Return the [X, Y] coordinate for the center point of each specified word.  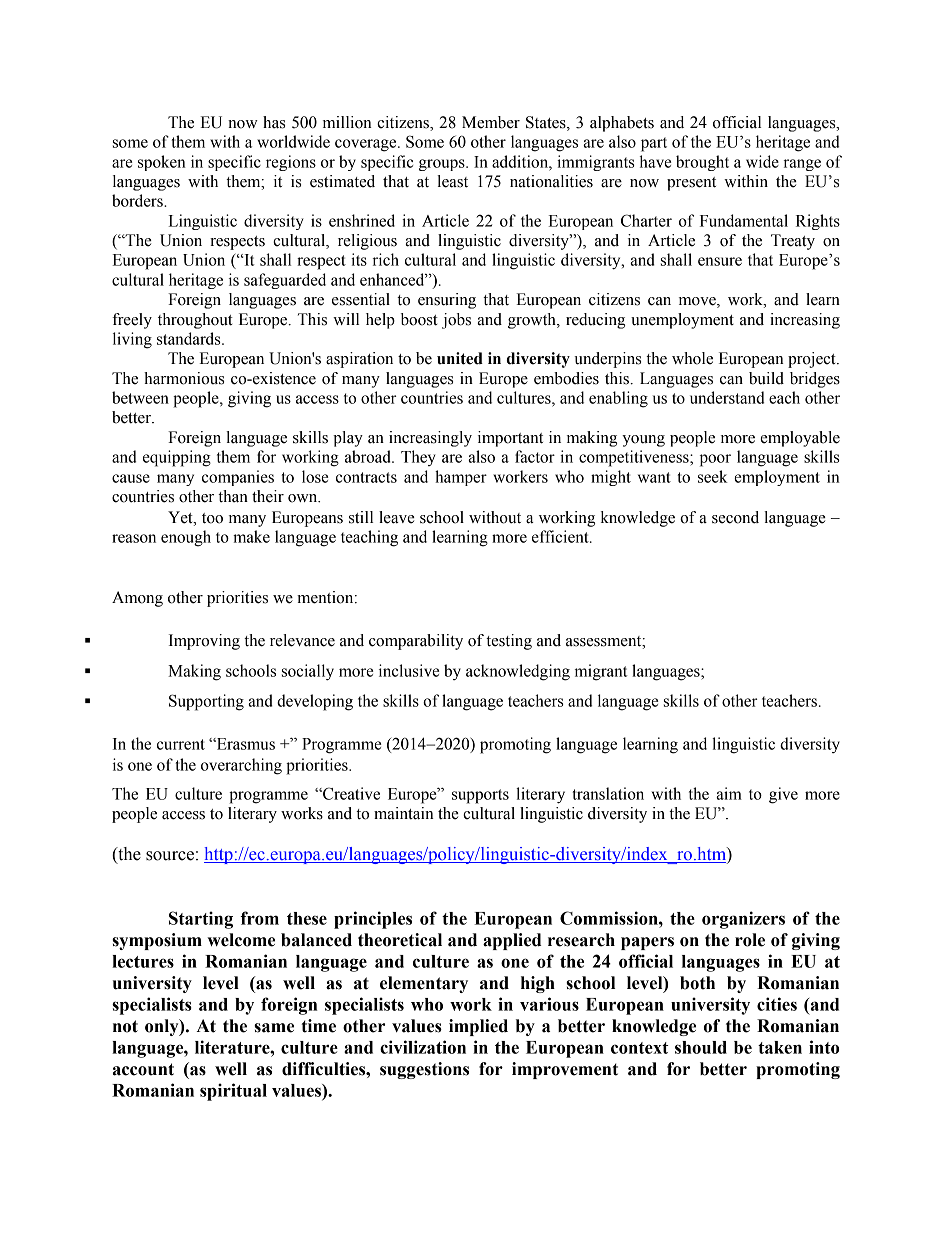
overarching [241, 766]
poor [715, 460]
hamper [461, 478]
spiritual [233, 1092]
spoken [162, 163]
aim [729, 793]
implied [478, 1027]
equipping [177, 458]
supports [480, 796]
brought [702, 163]
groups [443, 165]
